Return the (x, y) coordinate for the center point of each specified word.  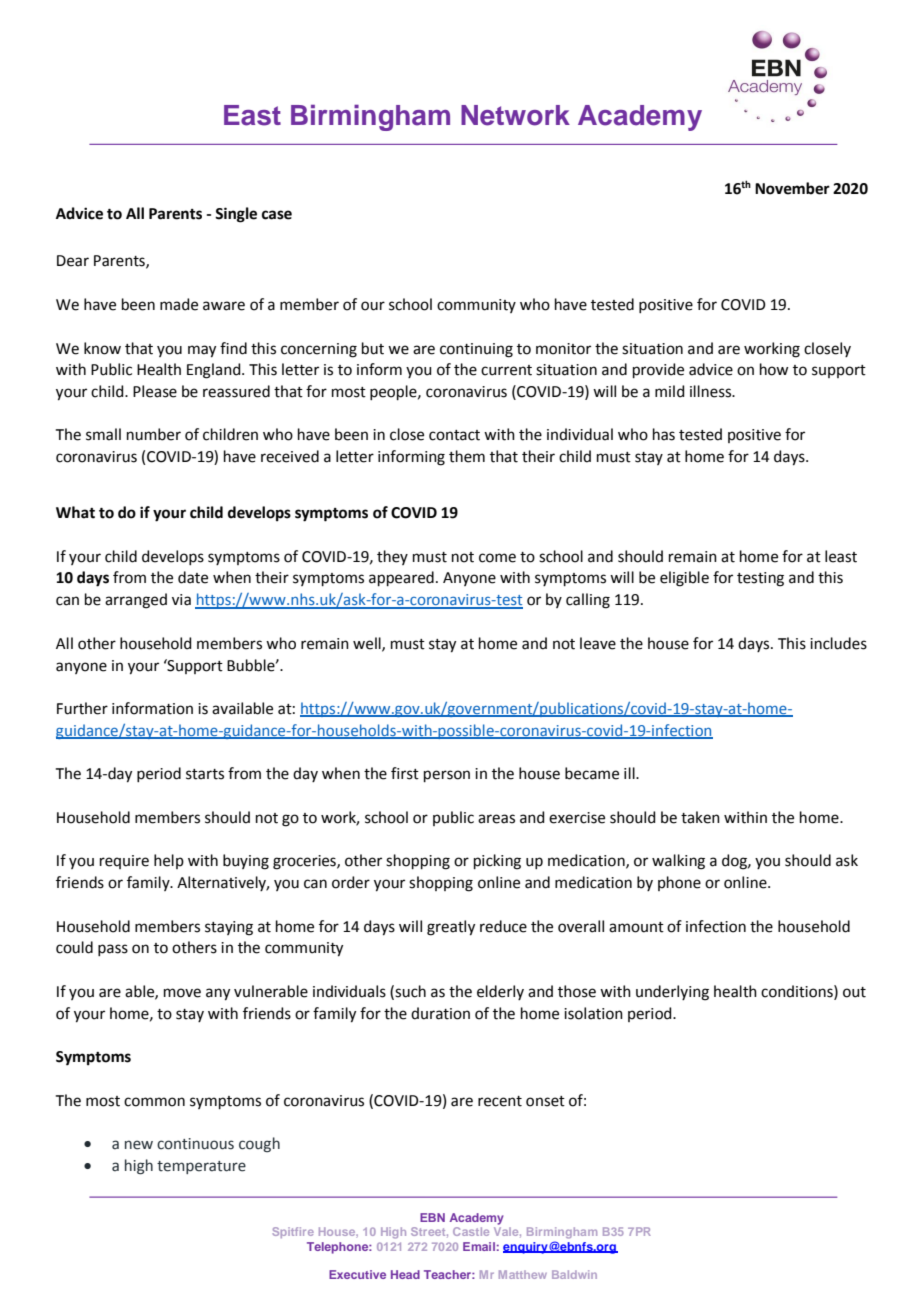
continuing (476, 350)
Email (479, 1246)
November (792, 188)
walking (678, 862)
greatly (451, 928)
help (169, 861)
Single (236, 215)
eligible (684, 579)
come (497, 558)
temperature (201, 1167)
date (193, 577)
